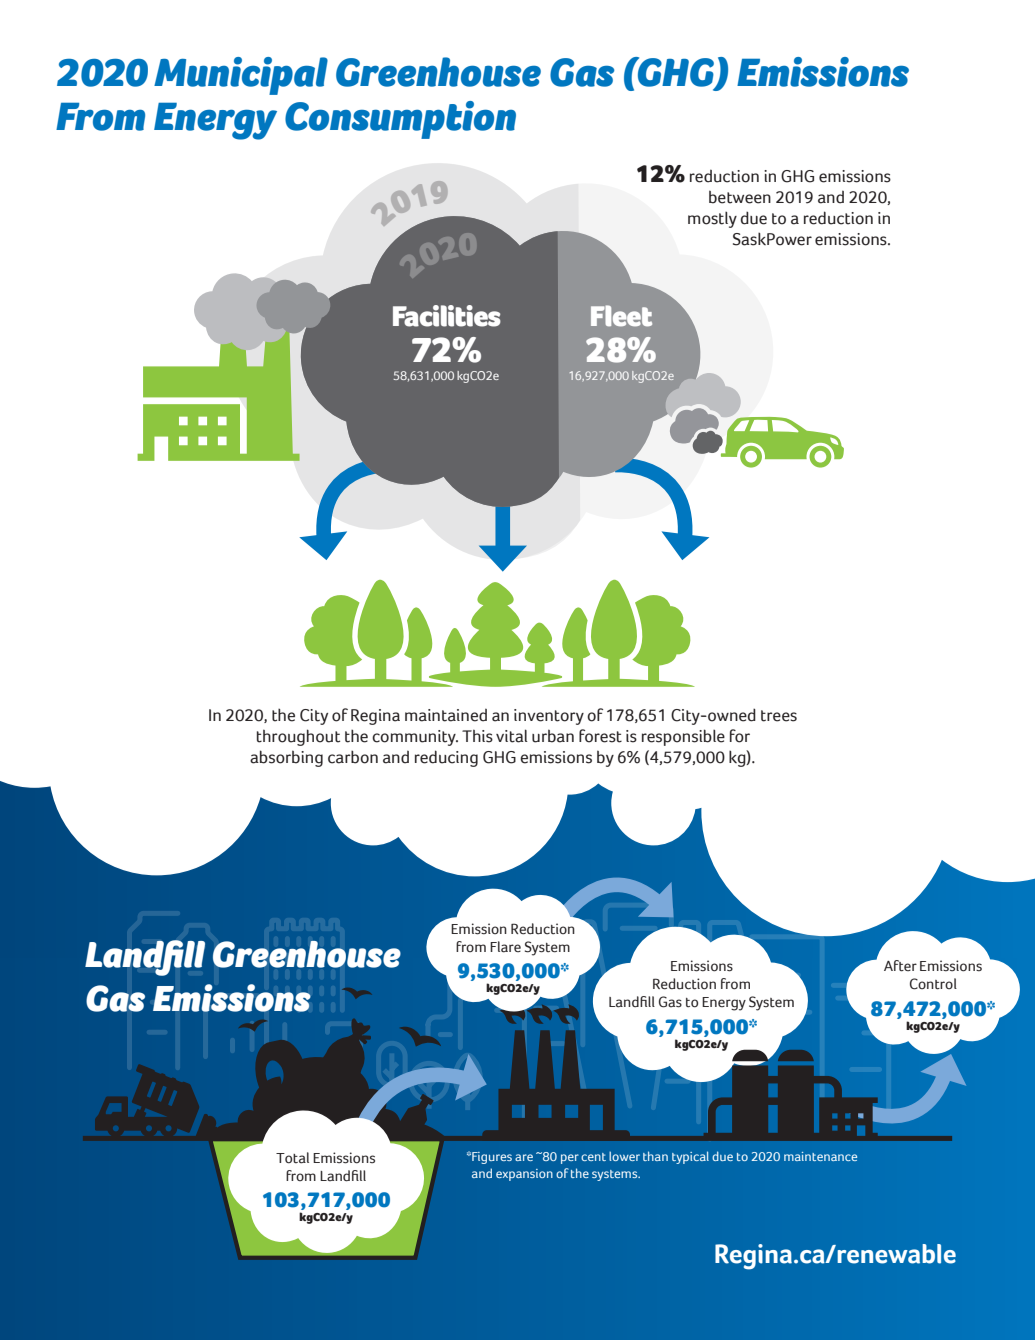  What do you see at coordinates (740, 197) in the image?
I see `between` at bounding box center [740, 197].
